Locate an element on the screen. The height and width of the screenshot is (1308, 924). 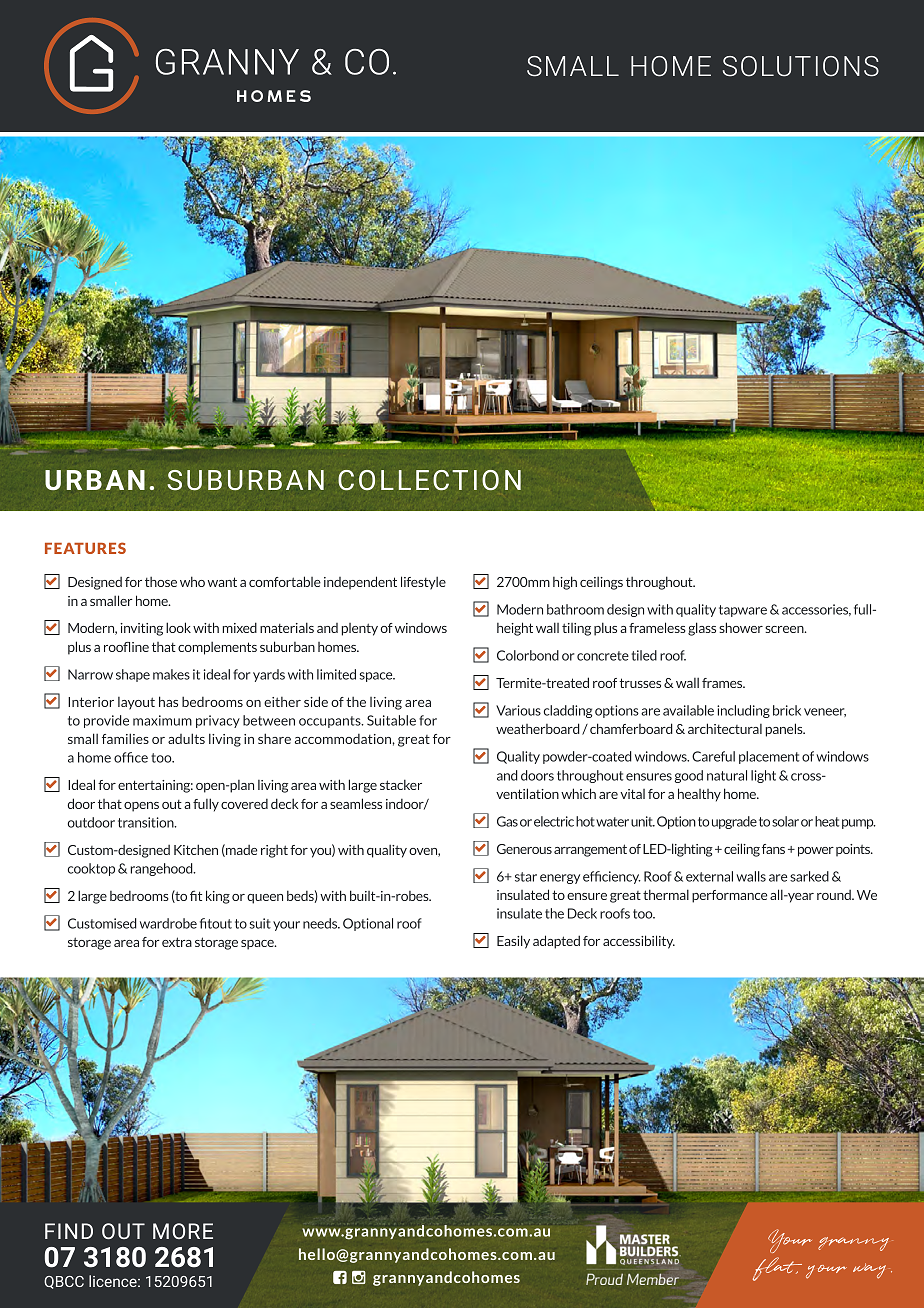
COLLECTION is located at coordinates (429, 480).
